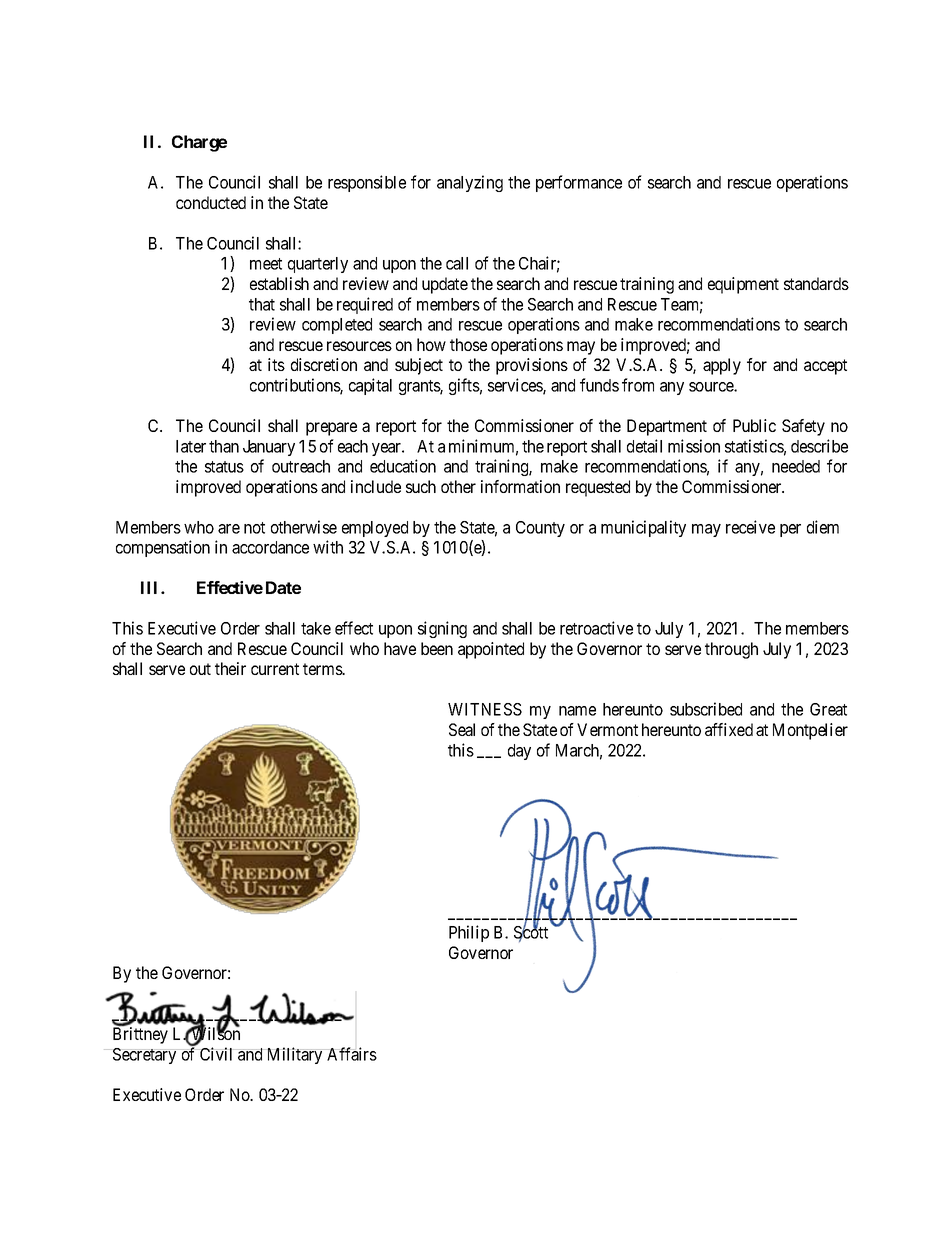 The width and height of the screenshot is (952, 1233). What do you see at coordinates (151, 587) in the screenshot?
I see `III` at bounding box center [151, 587].
